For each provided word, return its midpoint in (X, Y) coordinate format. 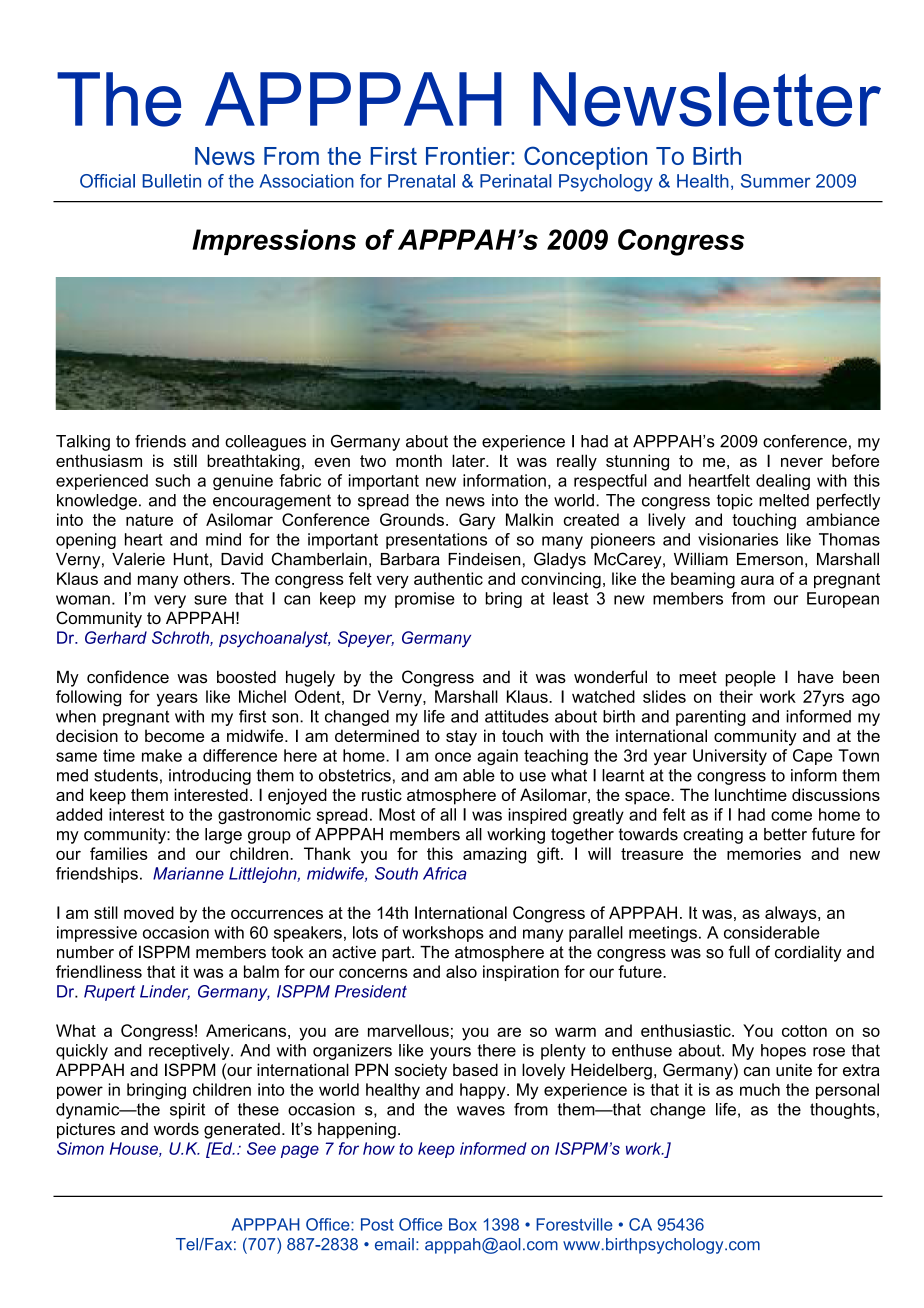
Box (463, 1224)
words (176, 1128)
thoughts (842, 1111)
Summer (776, 181)
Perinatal (515, 181)
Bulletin (172, 181)
